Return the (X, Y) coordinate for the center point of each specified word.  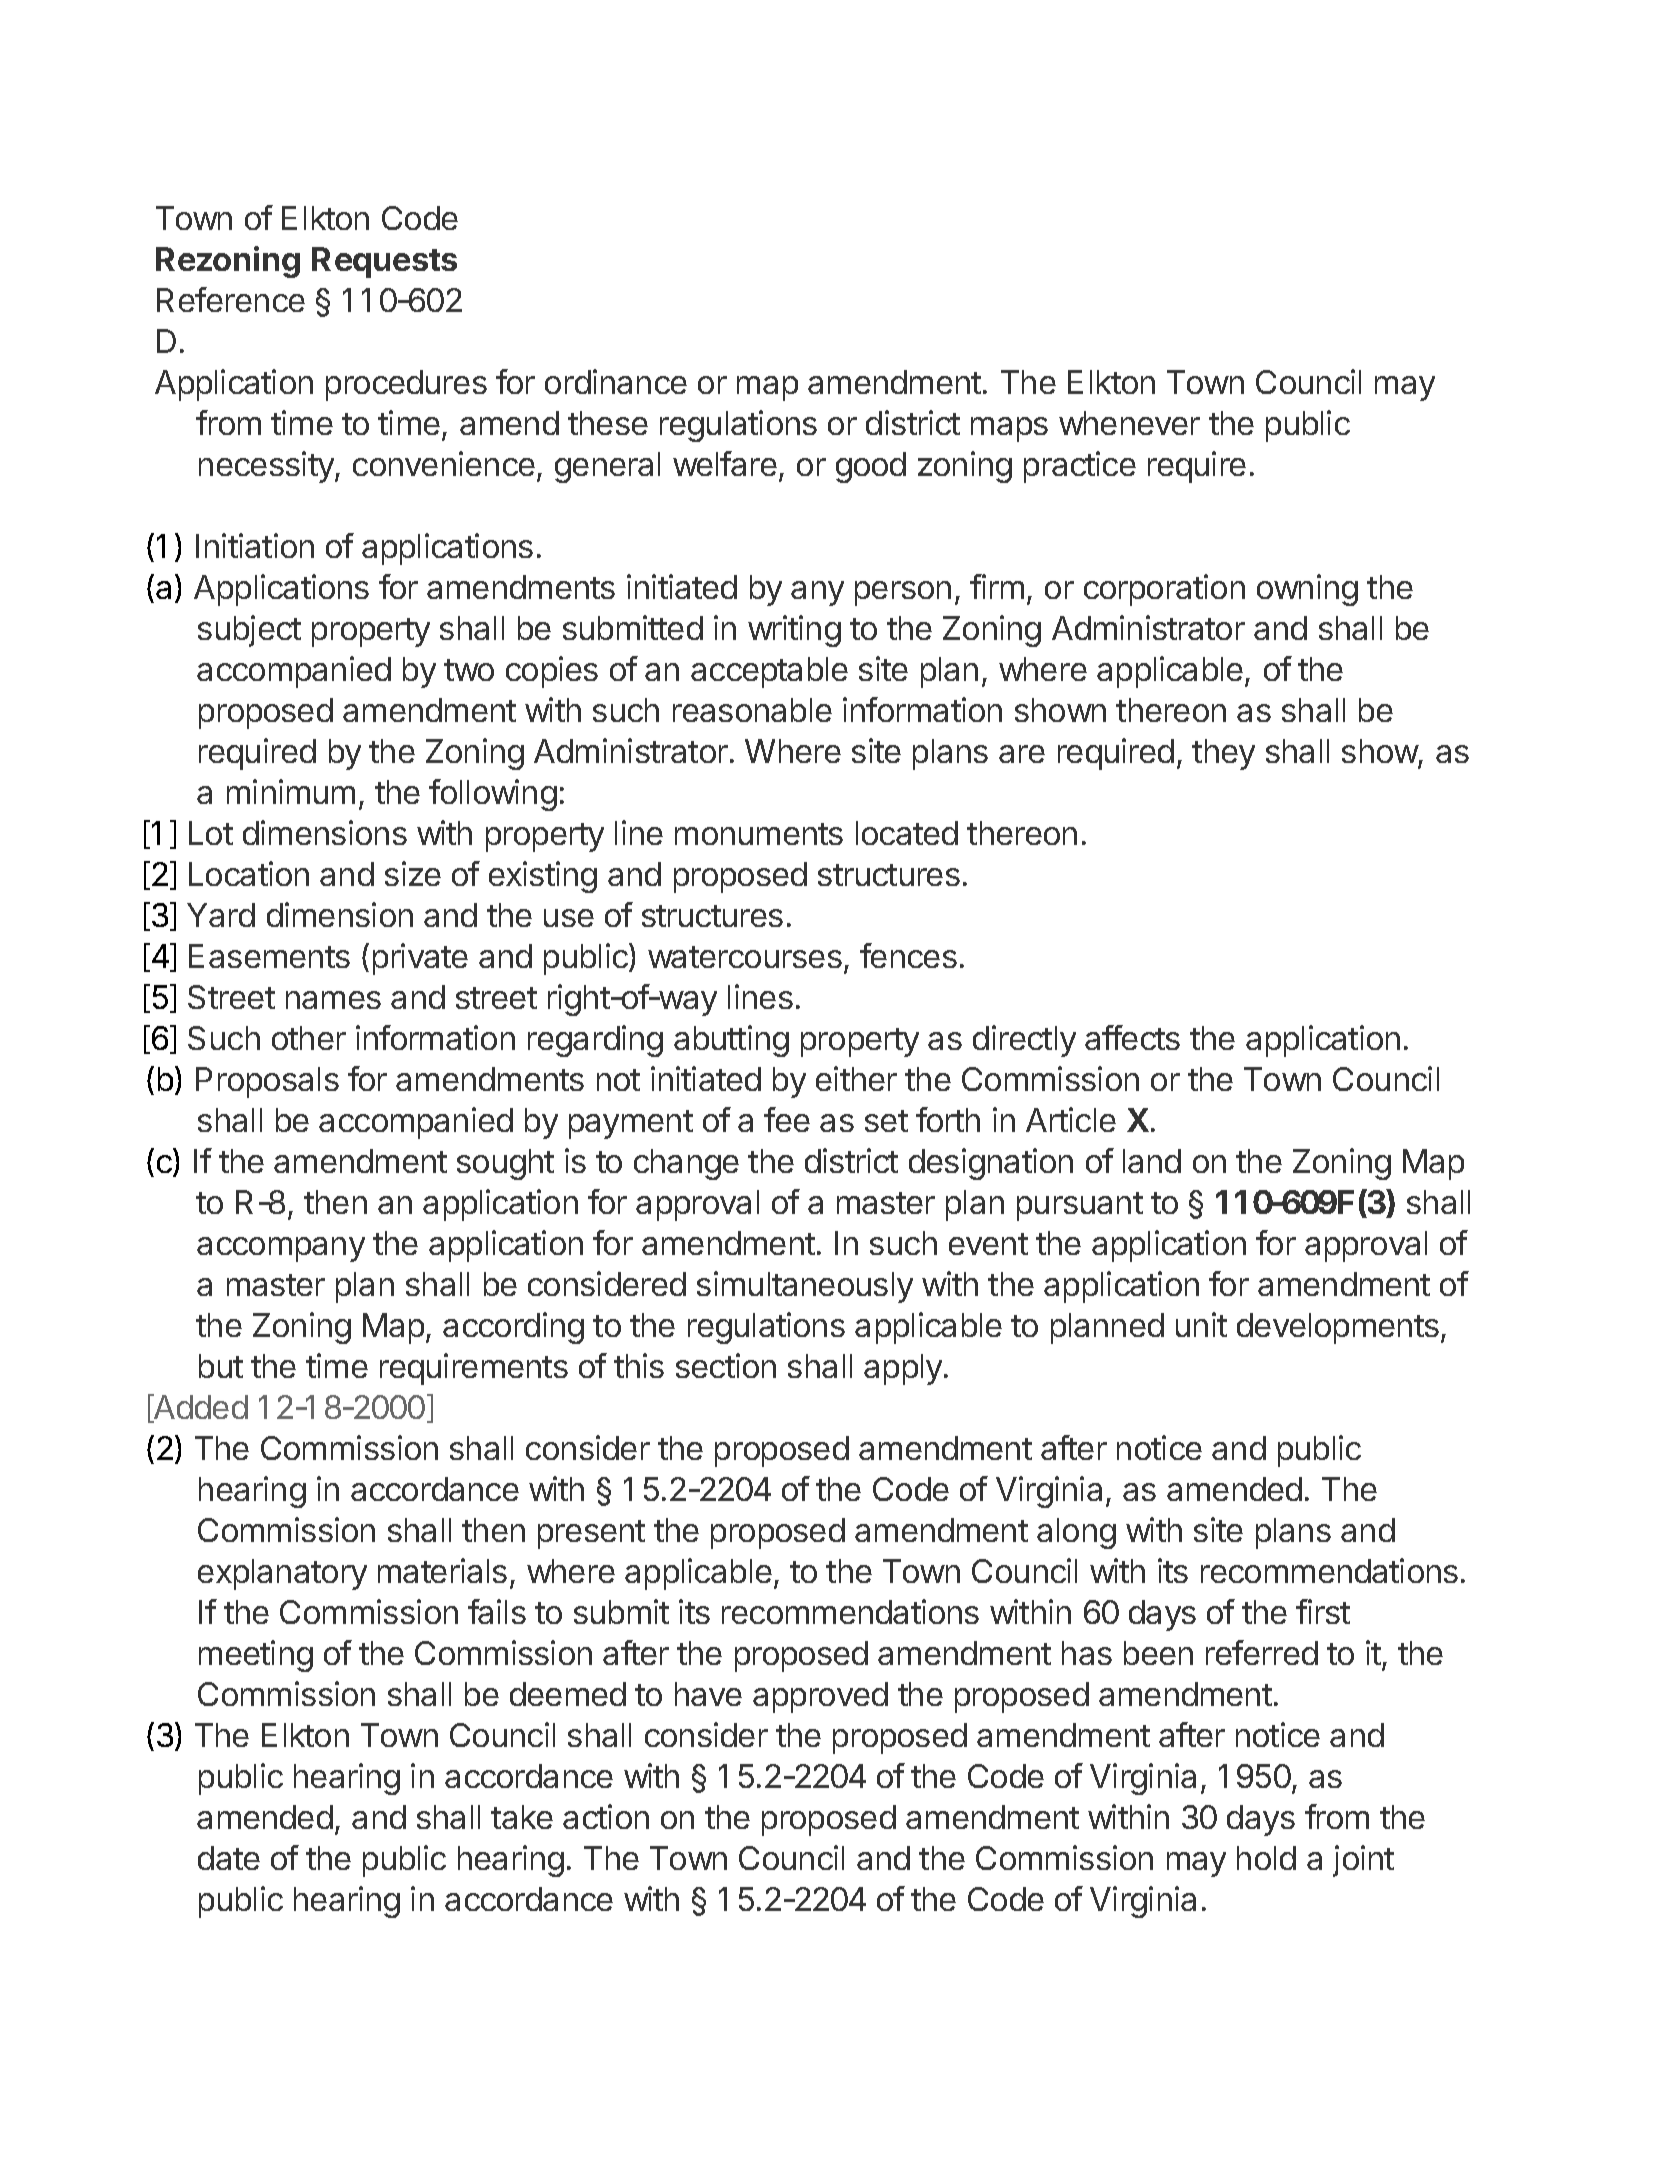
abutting (731, 1041)
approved (820, 1697)
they (1223, 754)
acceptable (769, 672)
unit (1201, 1324)
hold (1266, 1858)
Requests (384, 262)
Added (199, 1408)
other (309, 1038)
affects (1132, 1037)
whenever (1129, 423)
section (726, 1365)
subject (249, 631)
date (229, 1858)
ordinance (616, 381)
